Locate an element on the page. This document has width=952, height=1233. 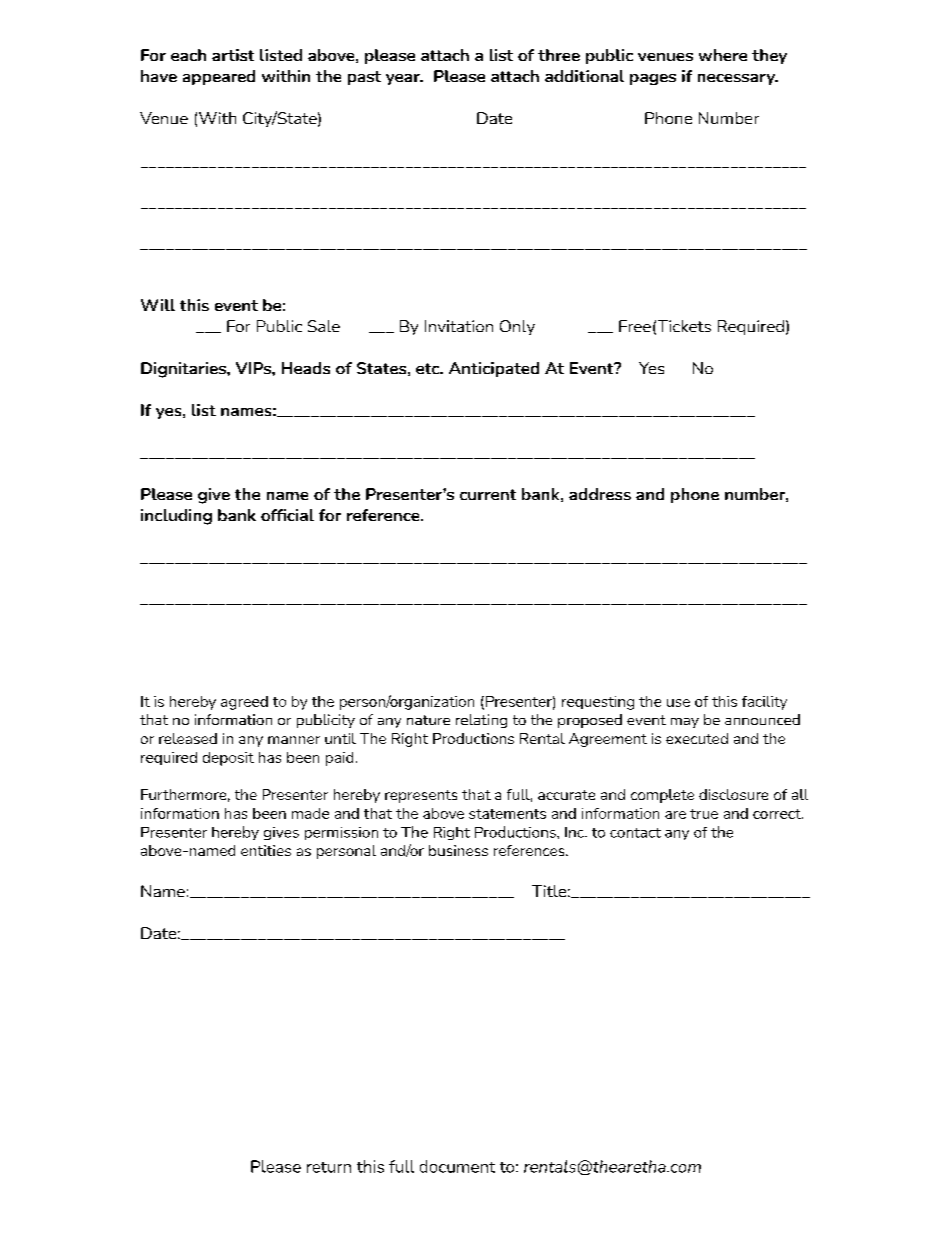
necessary is located at coordinates (737, 79).
